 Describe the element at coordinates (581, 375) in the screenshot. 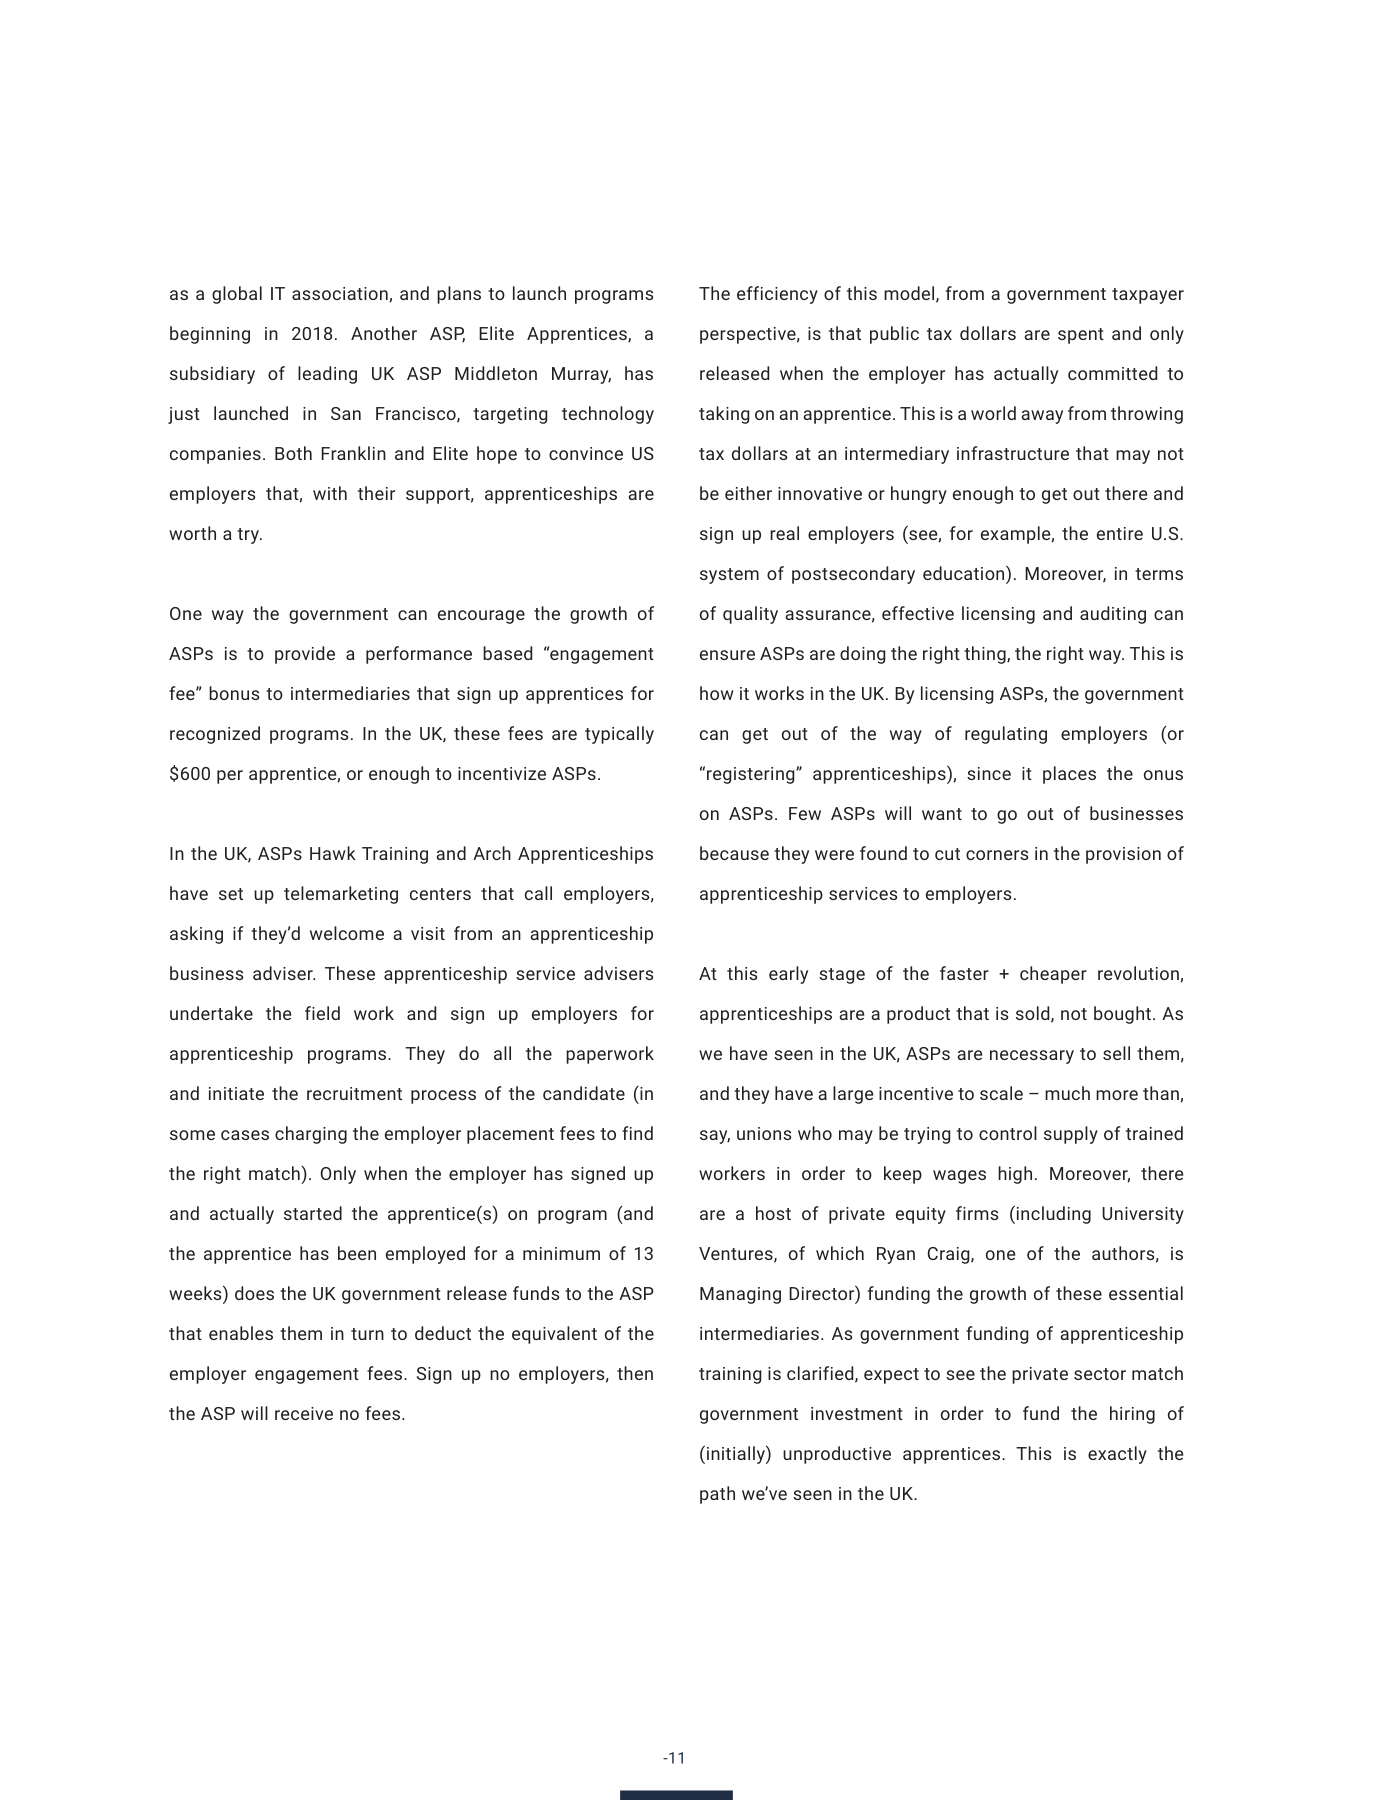

I see `Murray` at that location.
